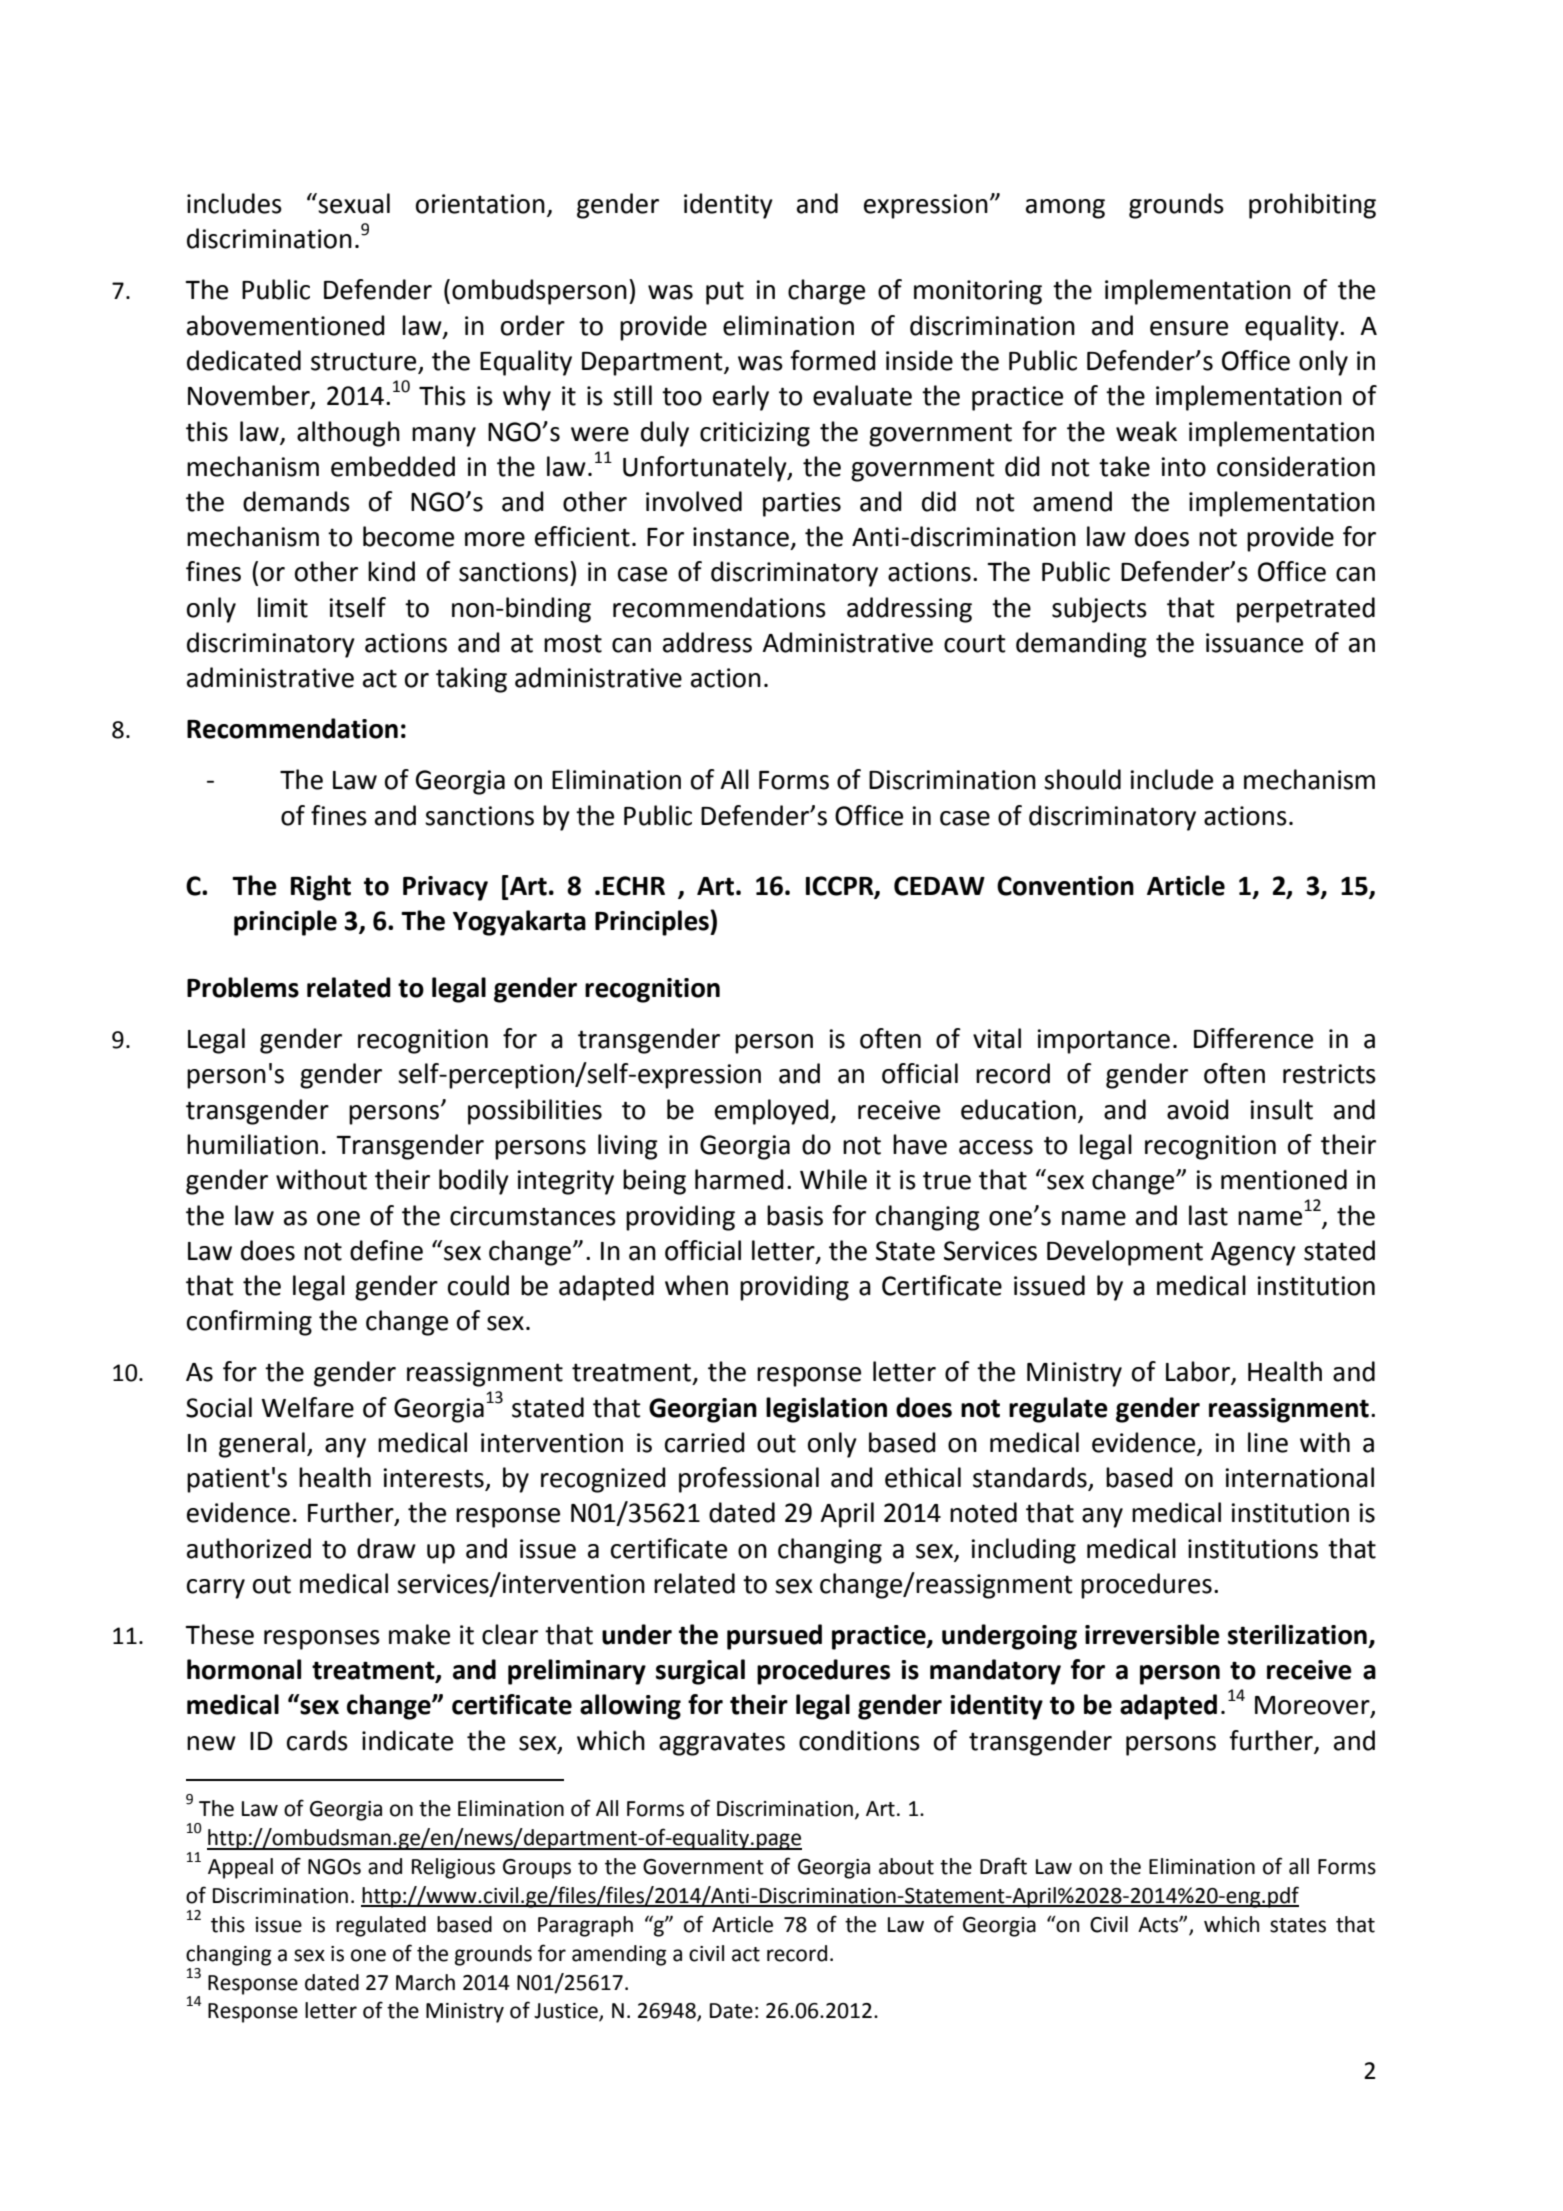  I want to click on put, so click(725, 293).
